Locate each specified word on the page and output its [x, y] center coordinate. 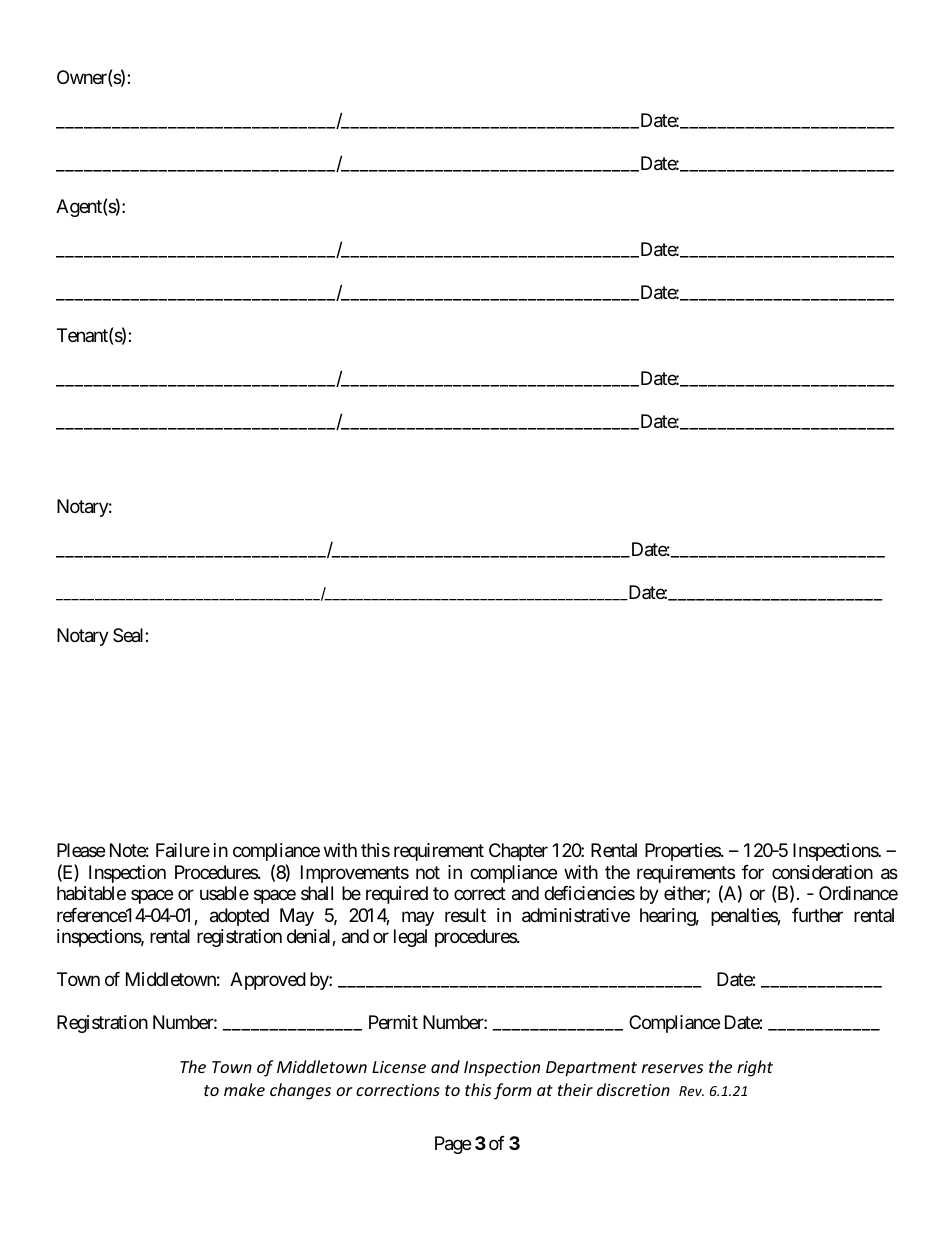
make [244, 1089]
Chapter [518, 852]
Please [81, 850]
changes [300, 1091]
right [755, 1068]
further [817, 915]
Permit [393, 1022]
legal [410, 938]
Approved [268, 981]
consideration [822, 872]
